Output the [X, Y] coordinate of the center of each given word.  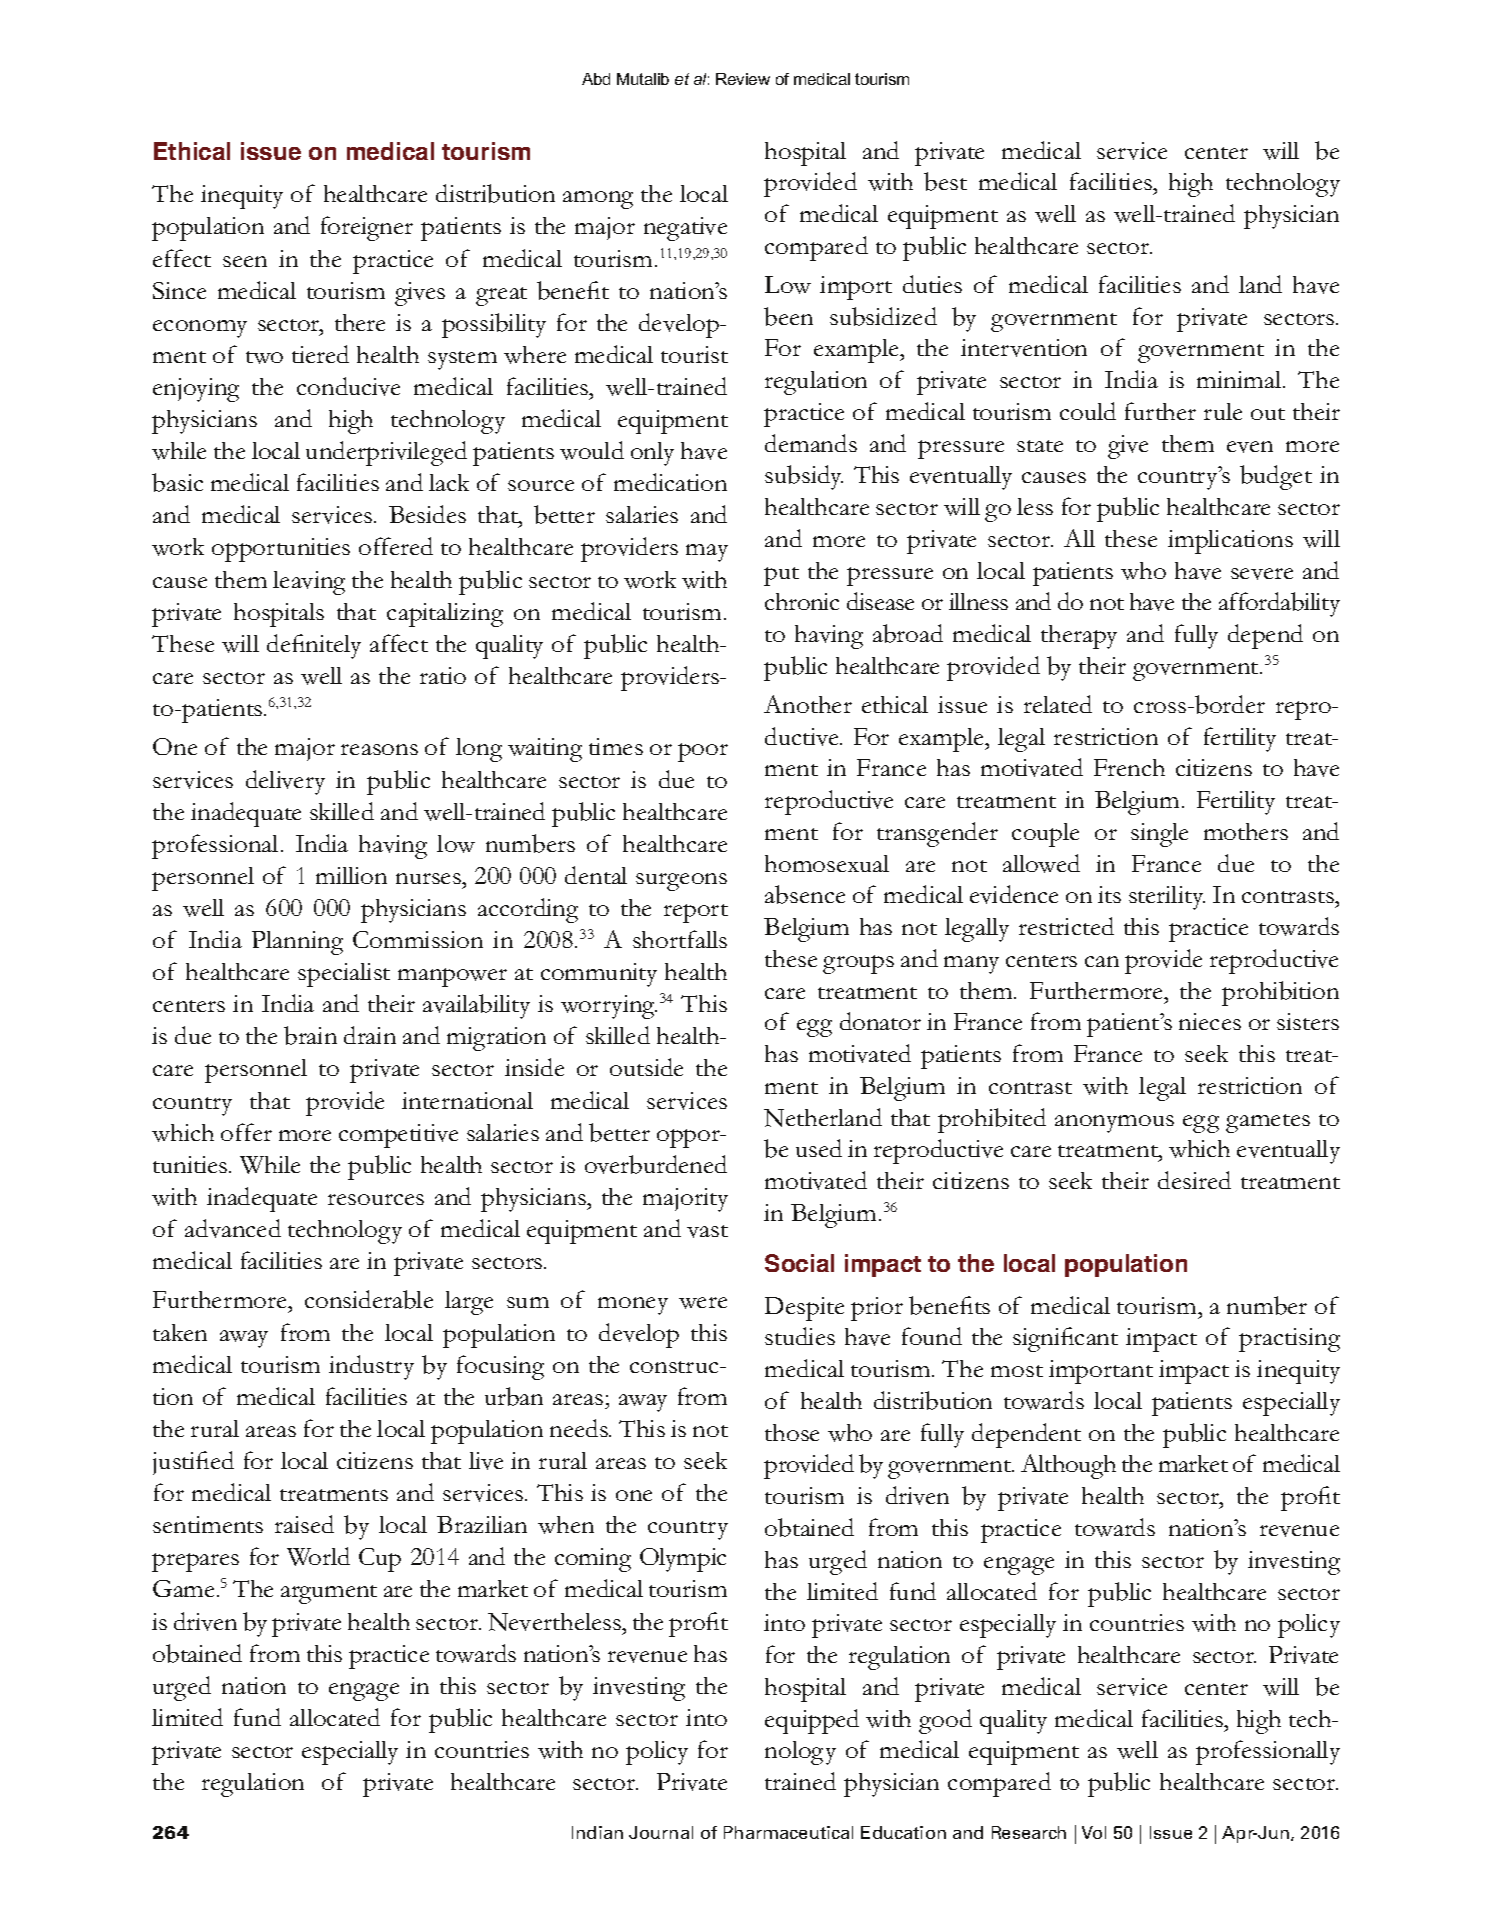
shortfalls [680, 939]
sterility [1167, 898]
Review [743, 79]
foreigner [367, 228]
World [318, 1556]
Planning [297, 943]
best [945, 181]
